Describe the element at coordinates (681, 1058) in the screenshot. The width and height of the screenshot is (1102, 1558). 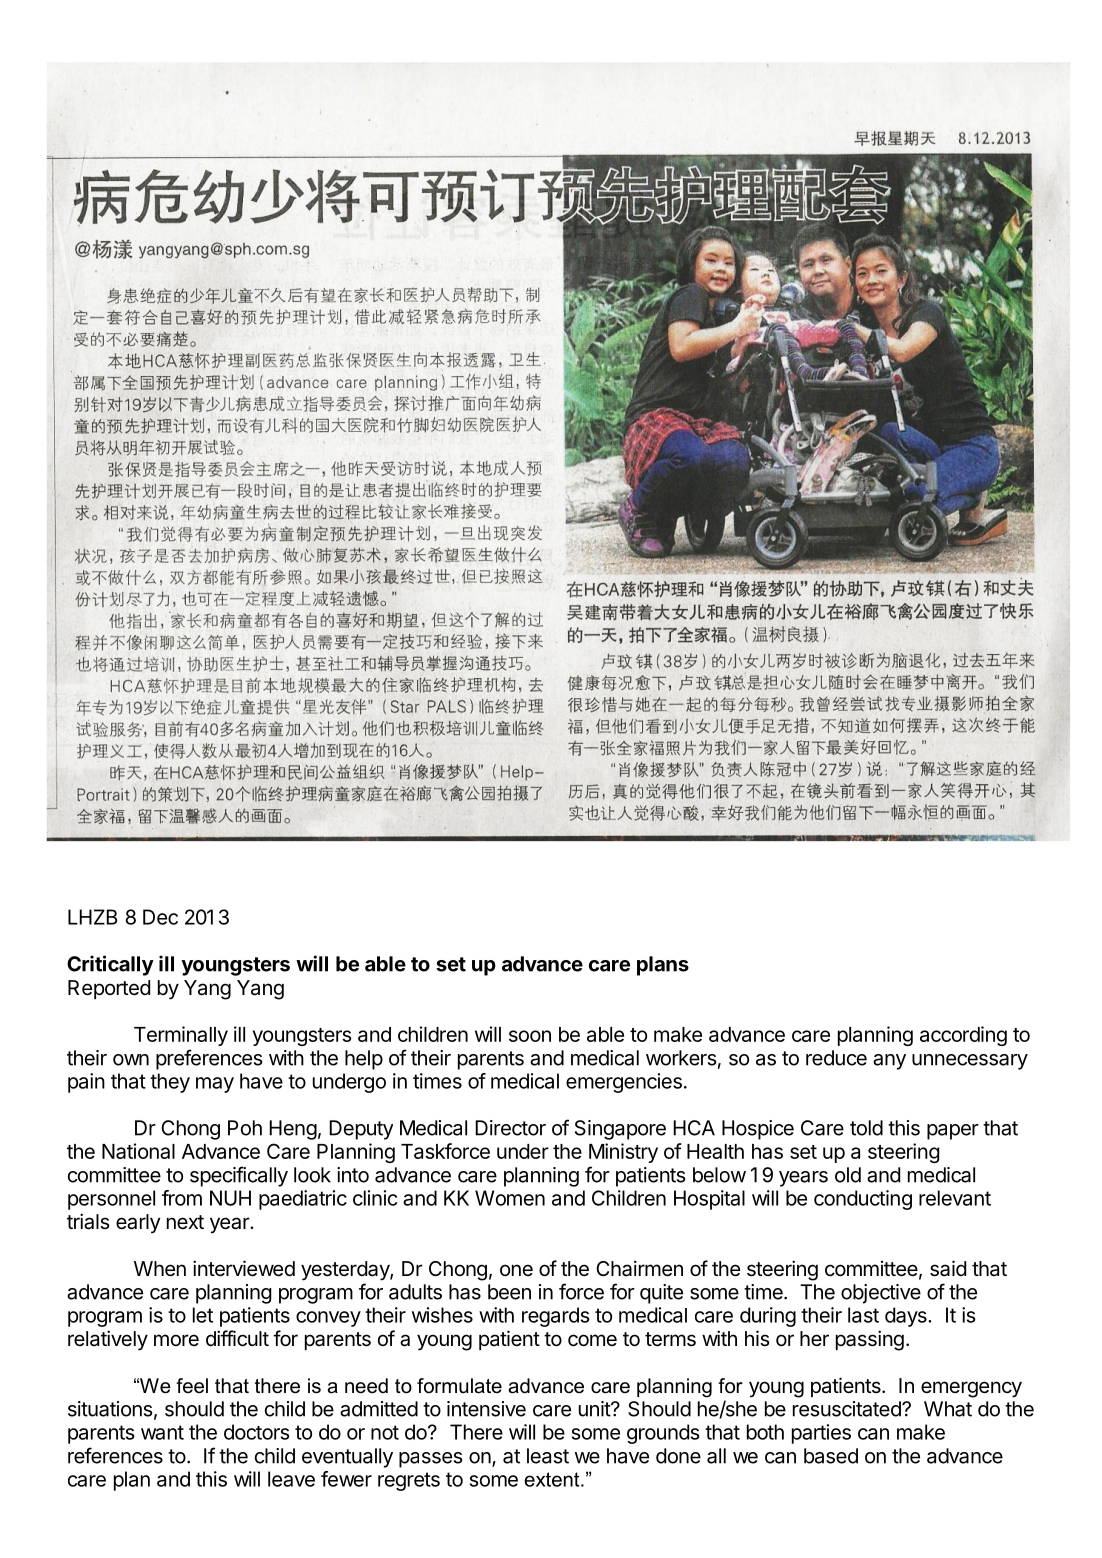
I see `workers` at that location.
